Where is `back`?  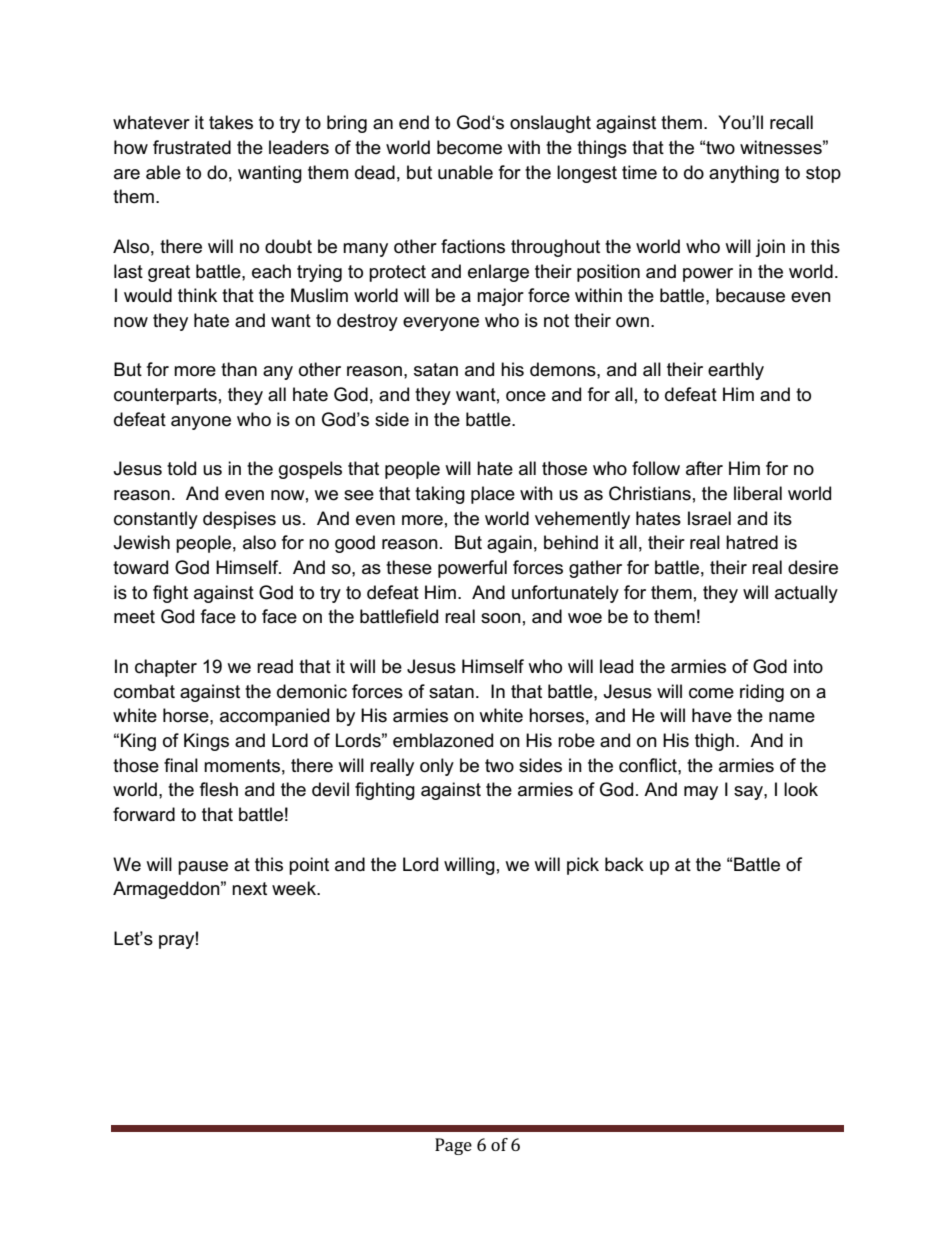 back is located at coordinates (624, 864).
